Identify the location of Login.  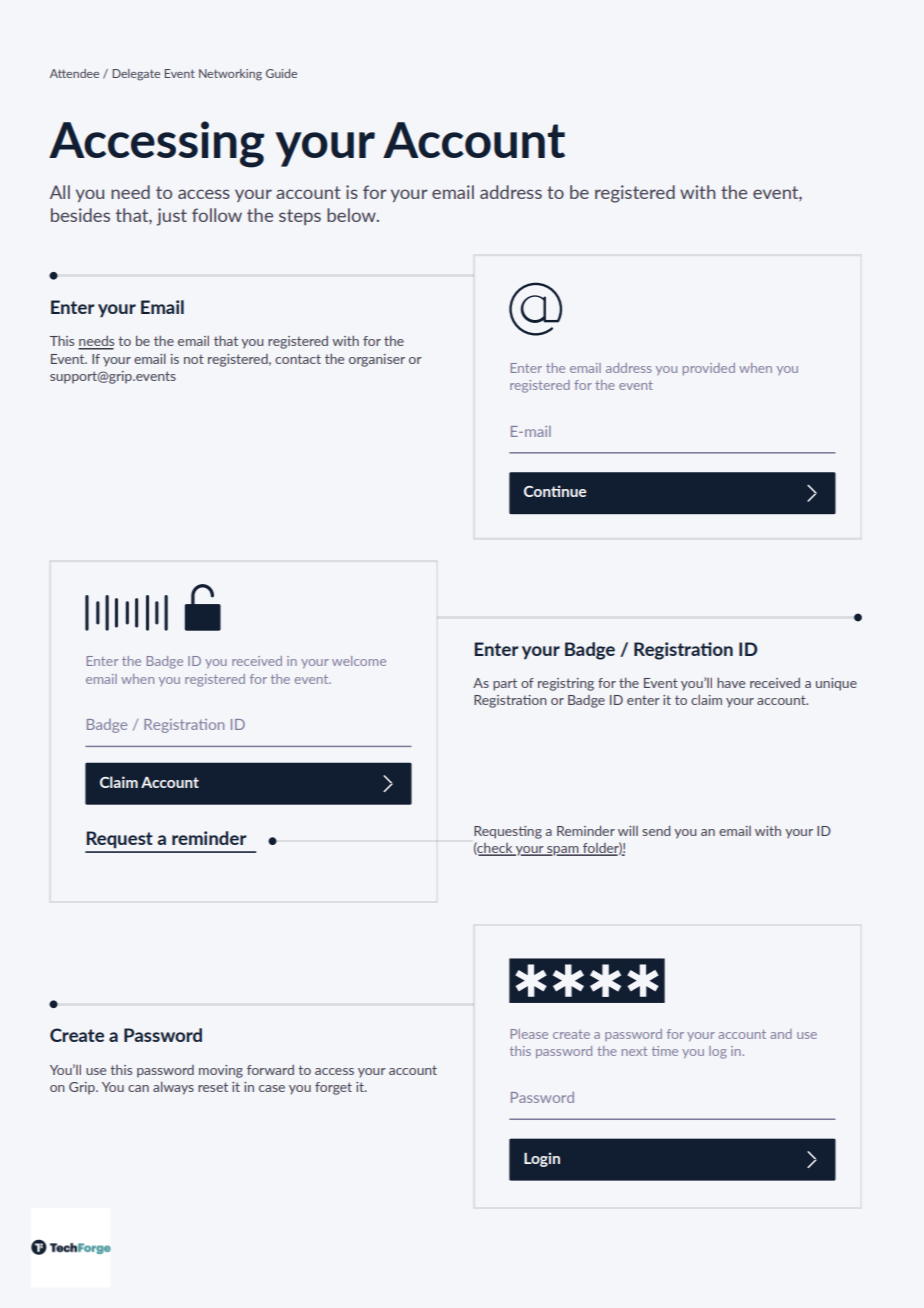
(542, 1159).
